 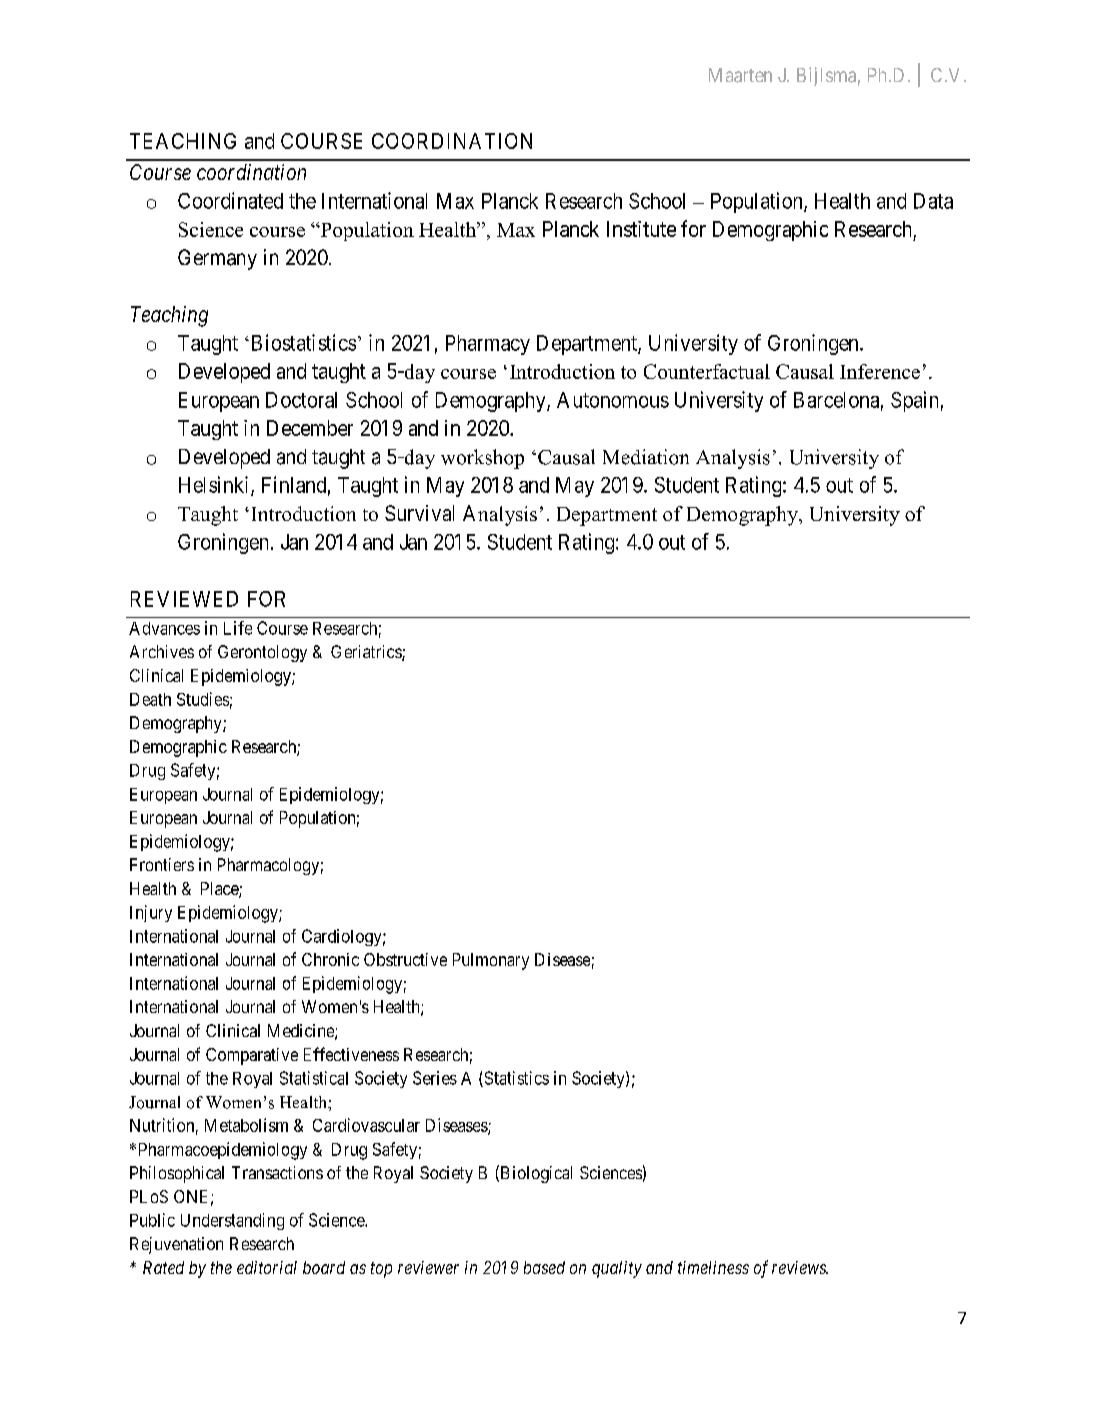 I want to click on workshop, so click(x=482, y=459).
